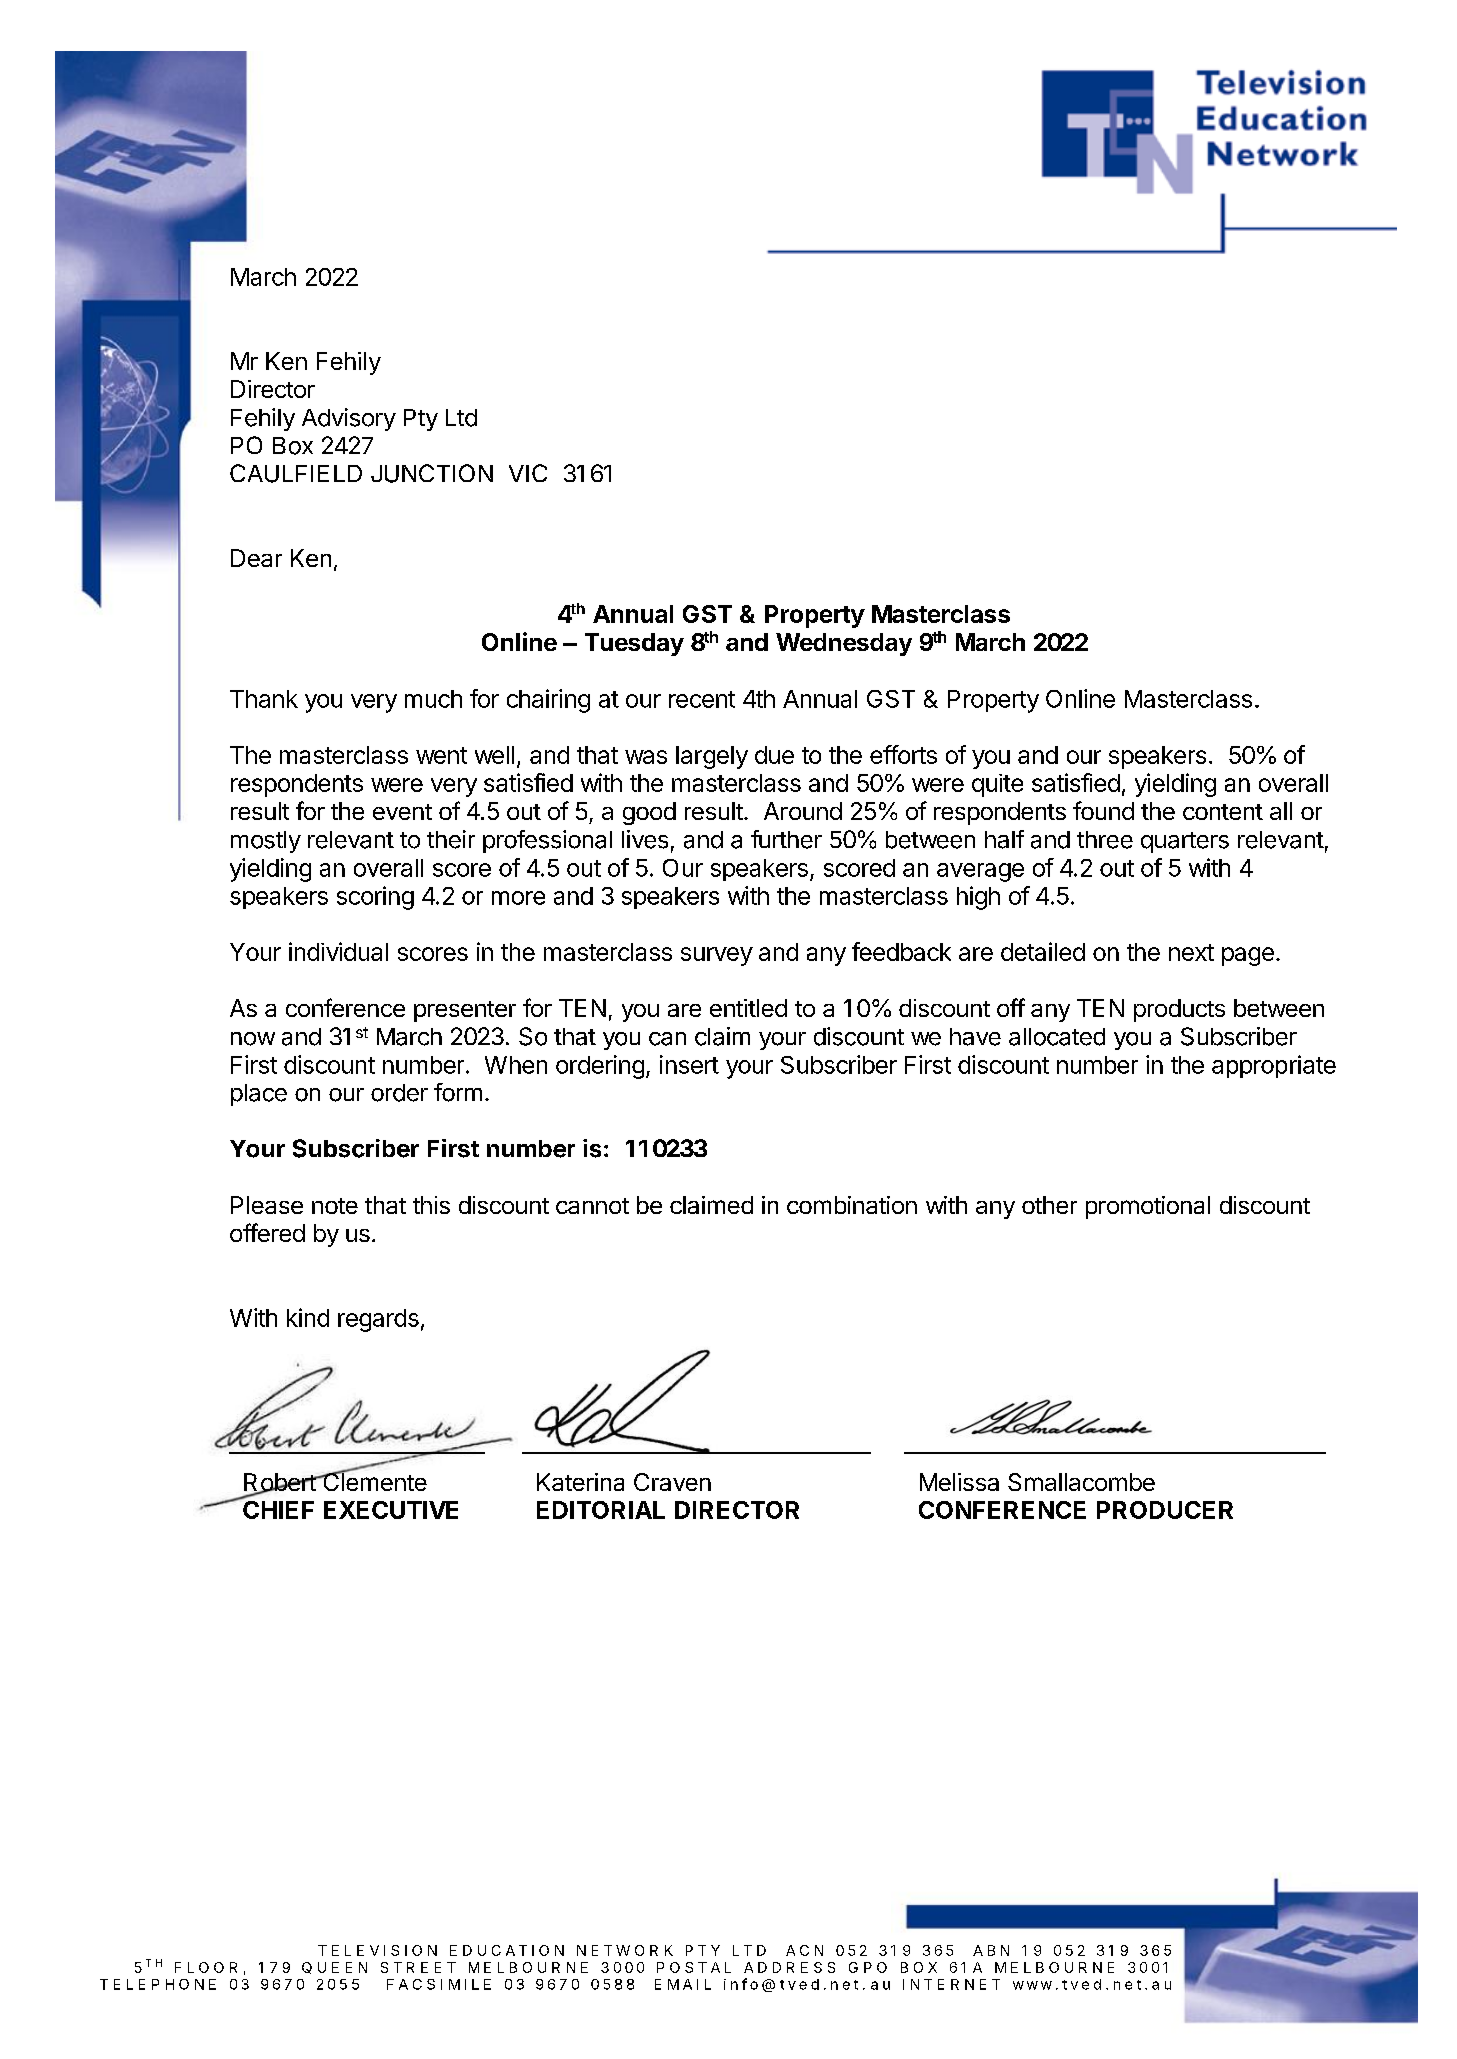  What do you see at coordinates (672, 1482) in the image?
I see `Craven` at bounding box center [672, 1482].
